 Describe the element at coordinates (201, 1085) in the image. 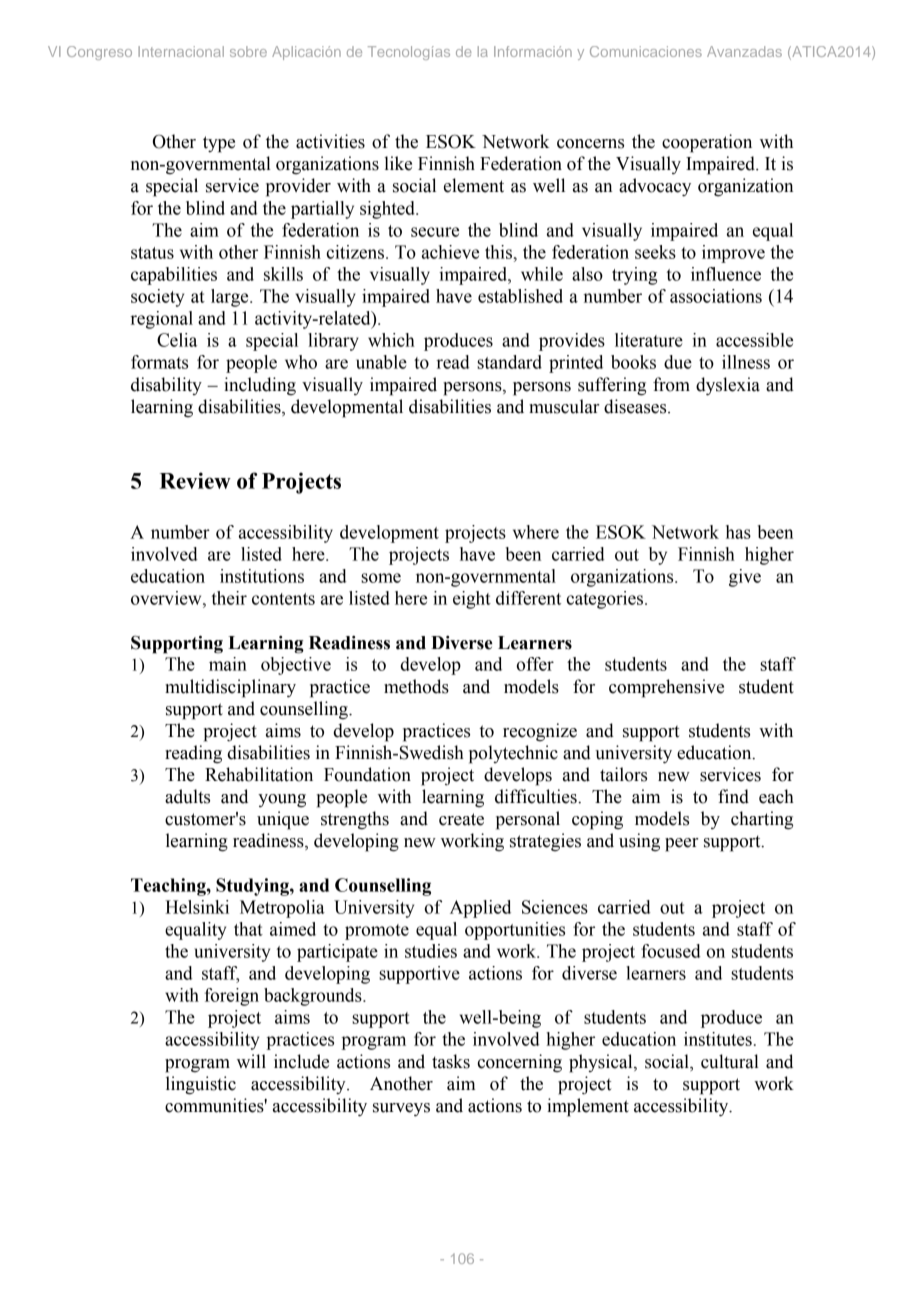

I see `linguistic` at that location.
